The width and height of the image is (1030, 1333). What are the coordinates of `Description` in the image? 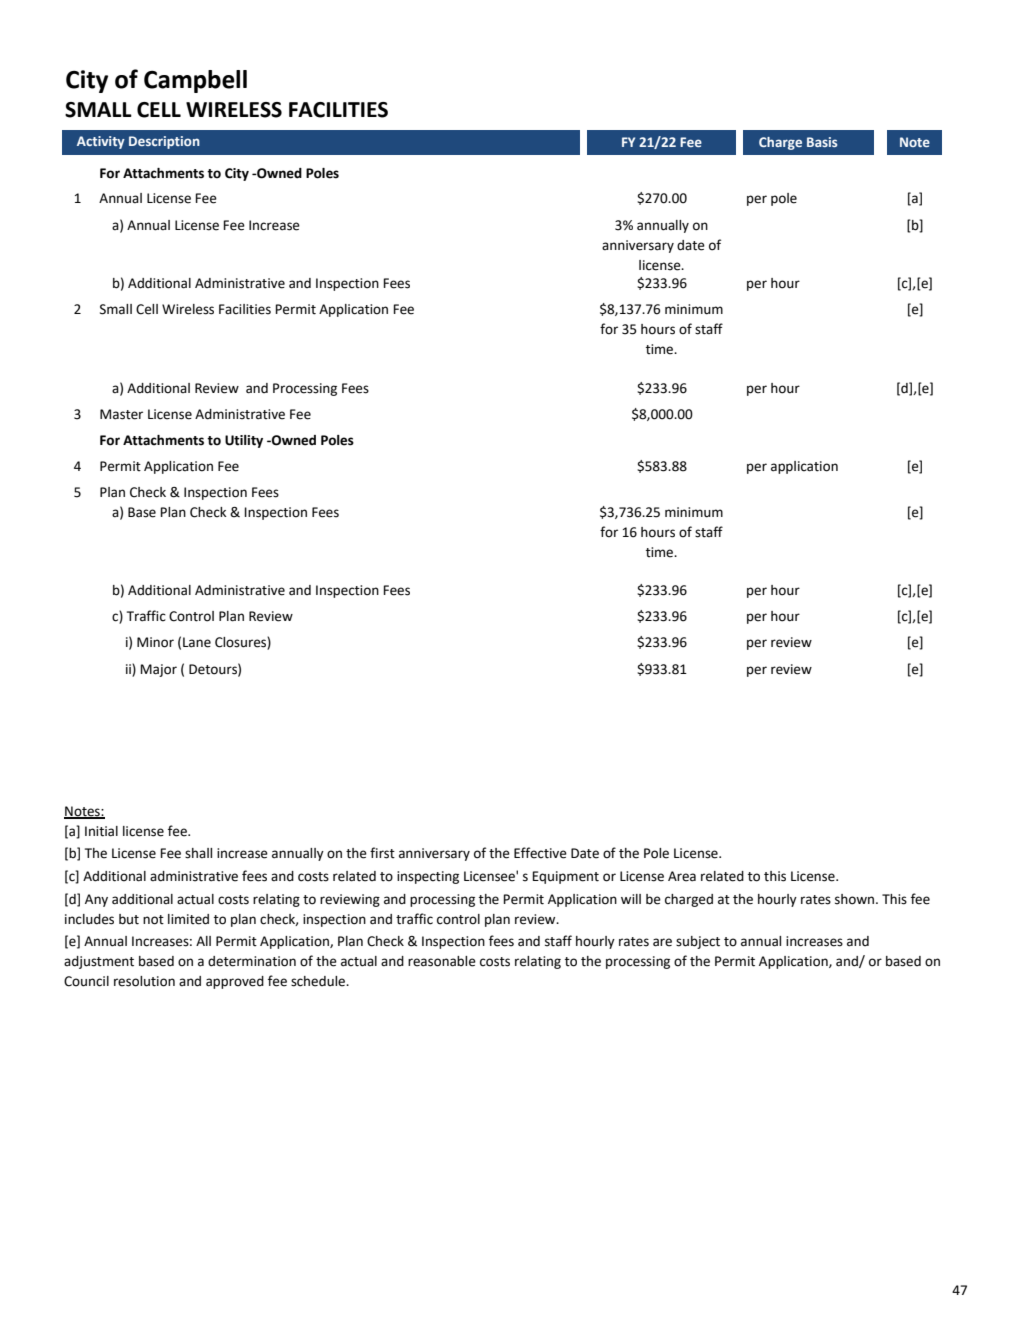 It's located at (164, 142).
